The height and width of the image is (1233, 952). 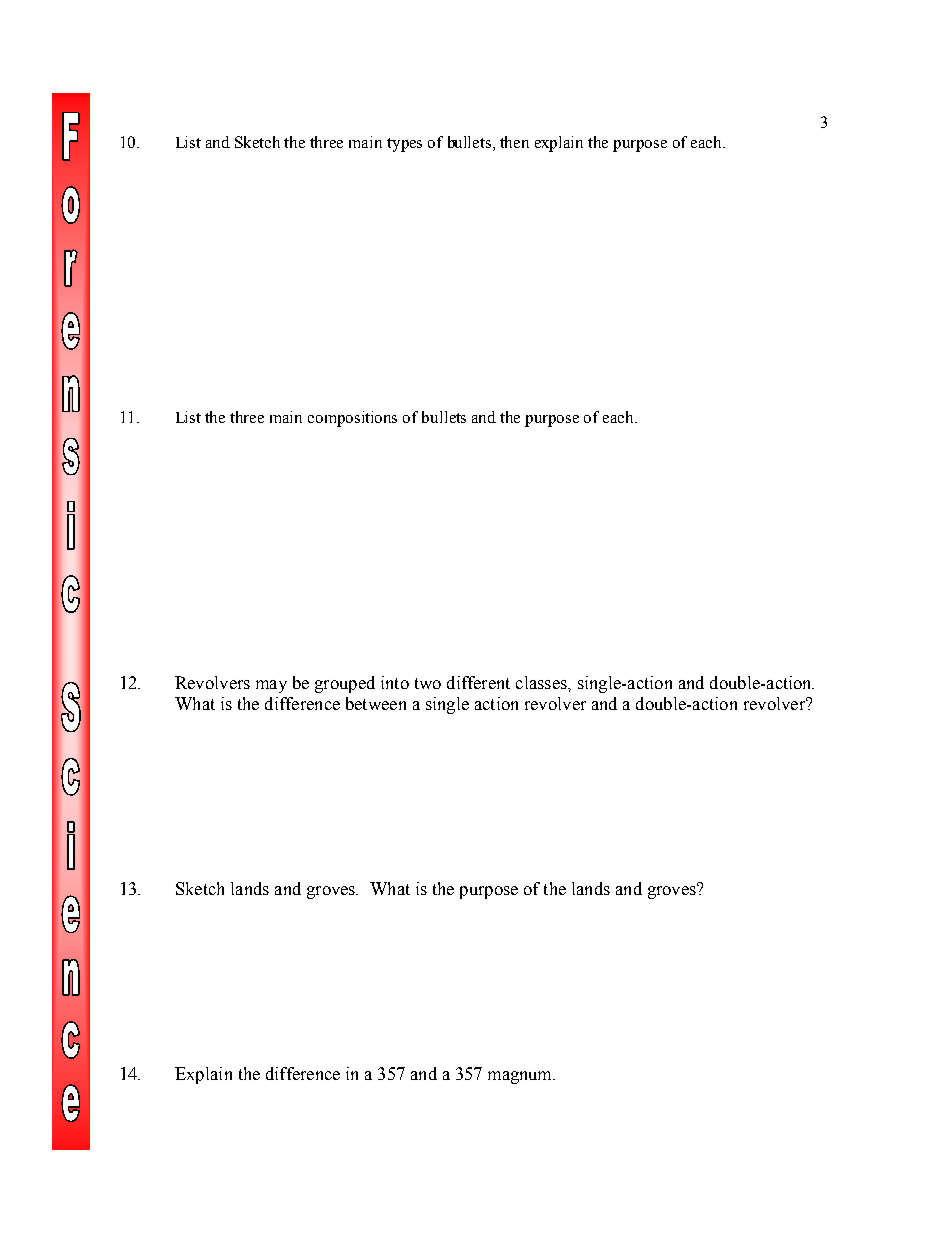 I want to click on grouped, so click(x=345, y=684).
